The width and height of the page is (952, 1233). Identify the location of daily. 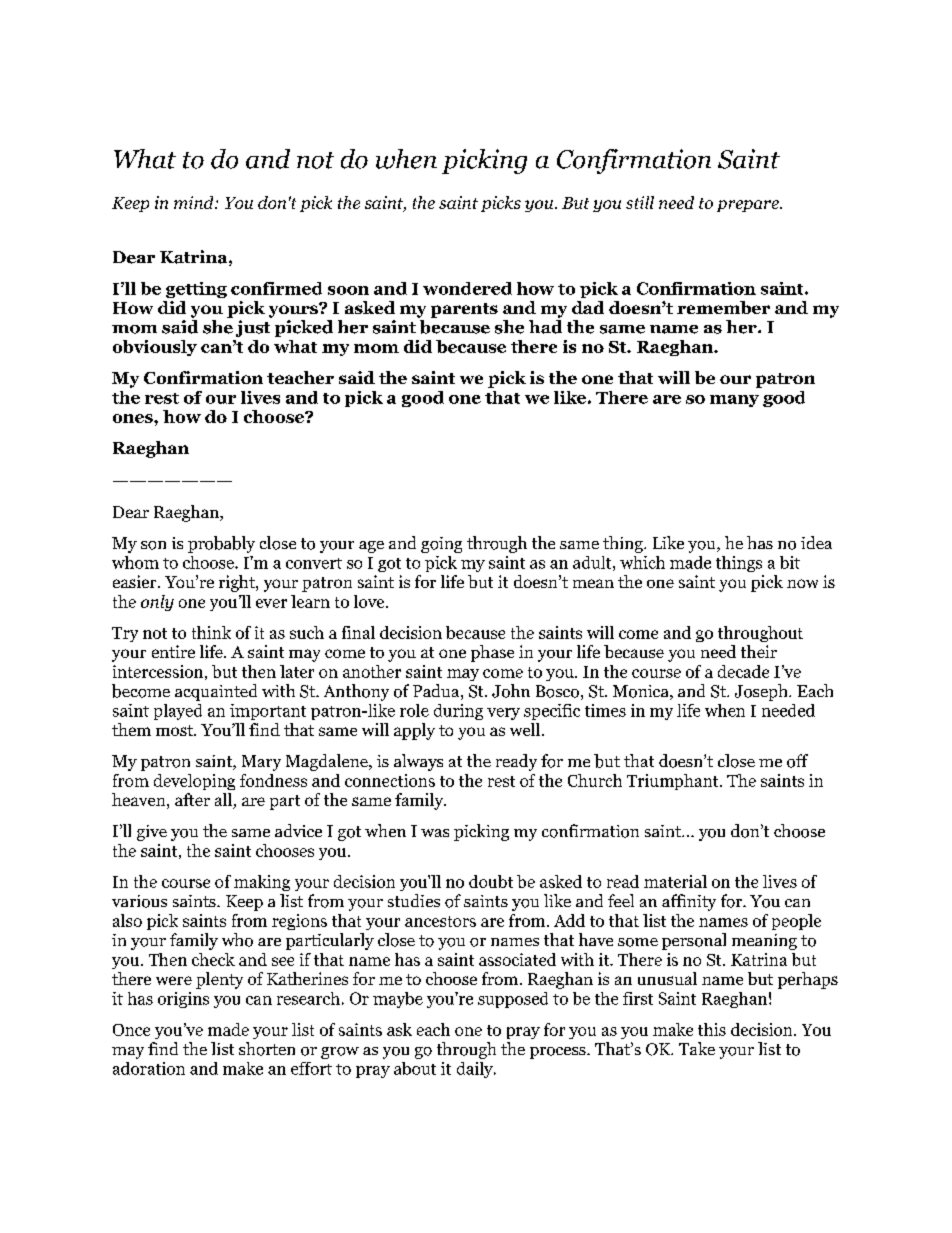
(476, 1070).
